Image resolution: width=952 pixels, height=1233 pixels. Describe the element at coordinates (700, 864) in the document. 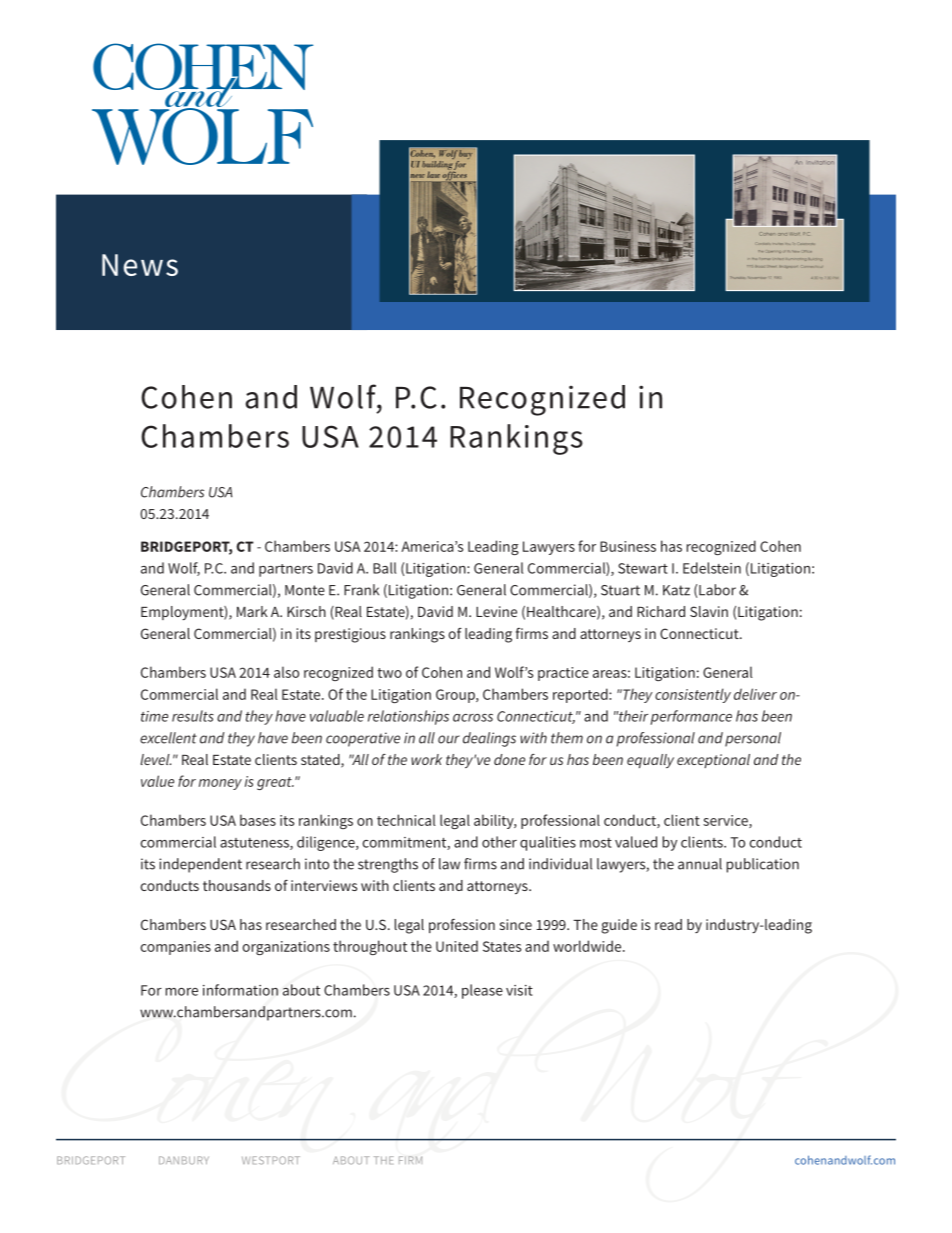

I see `annual` at that location.
